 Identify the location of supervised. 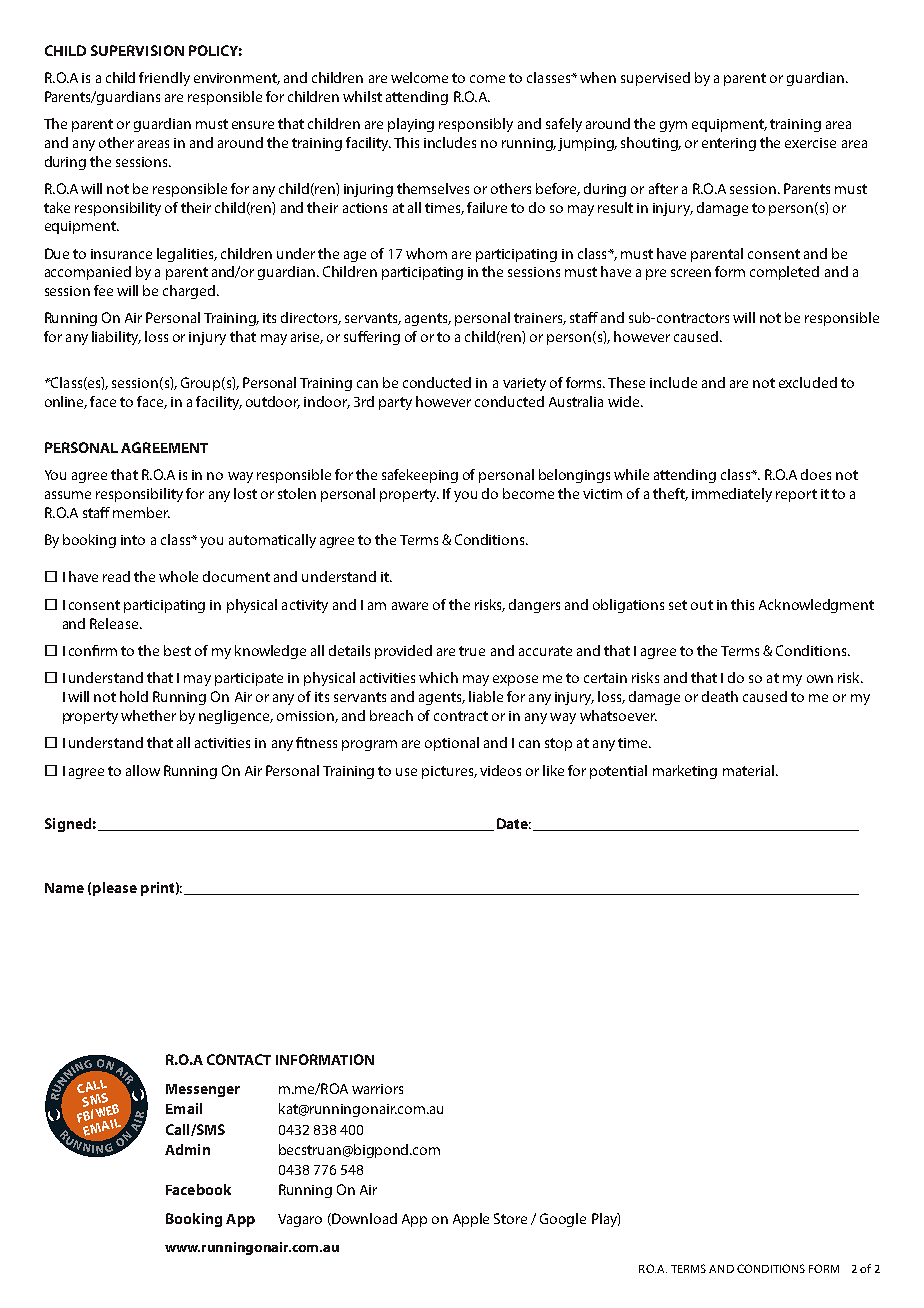
(655, 79).
